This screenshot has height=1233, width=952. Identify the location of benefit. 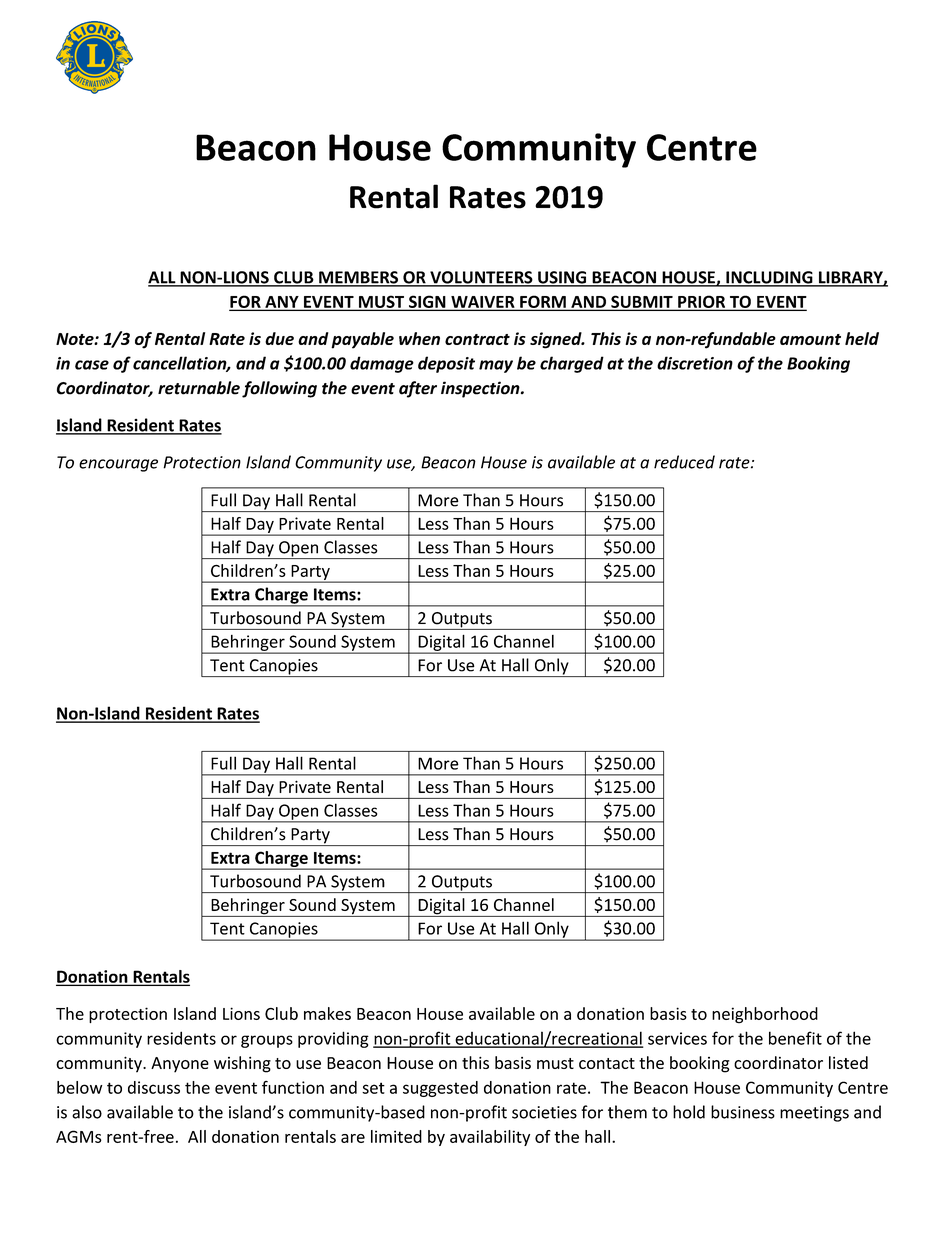
(795, 1038).
